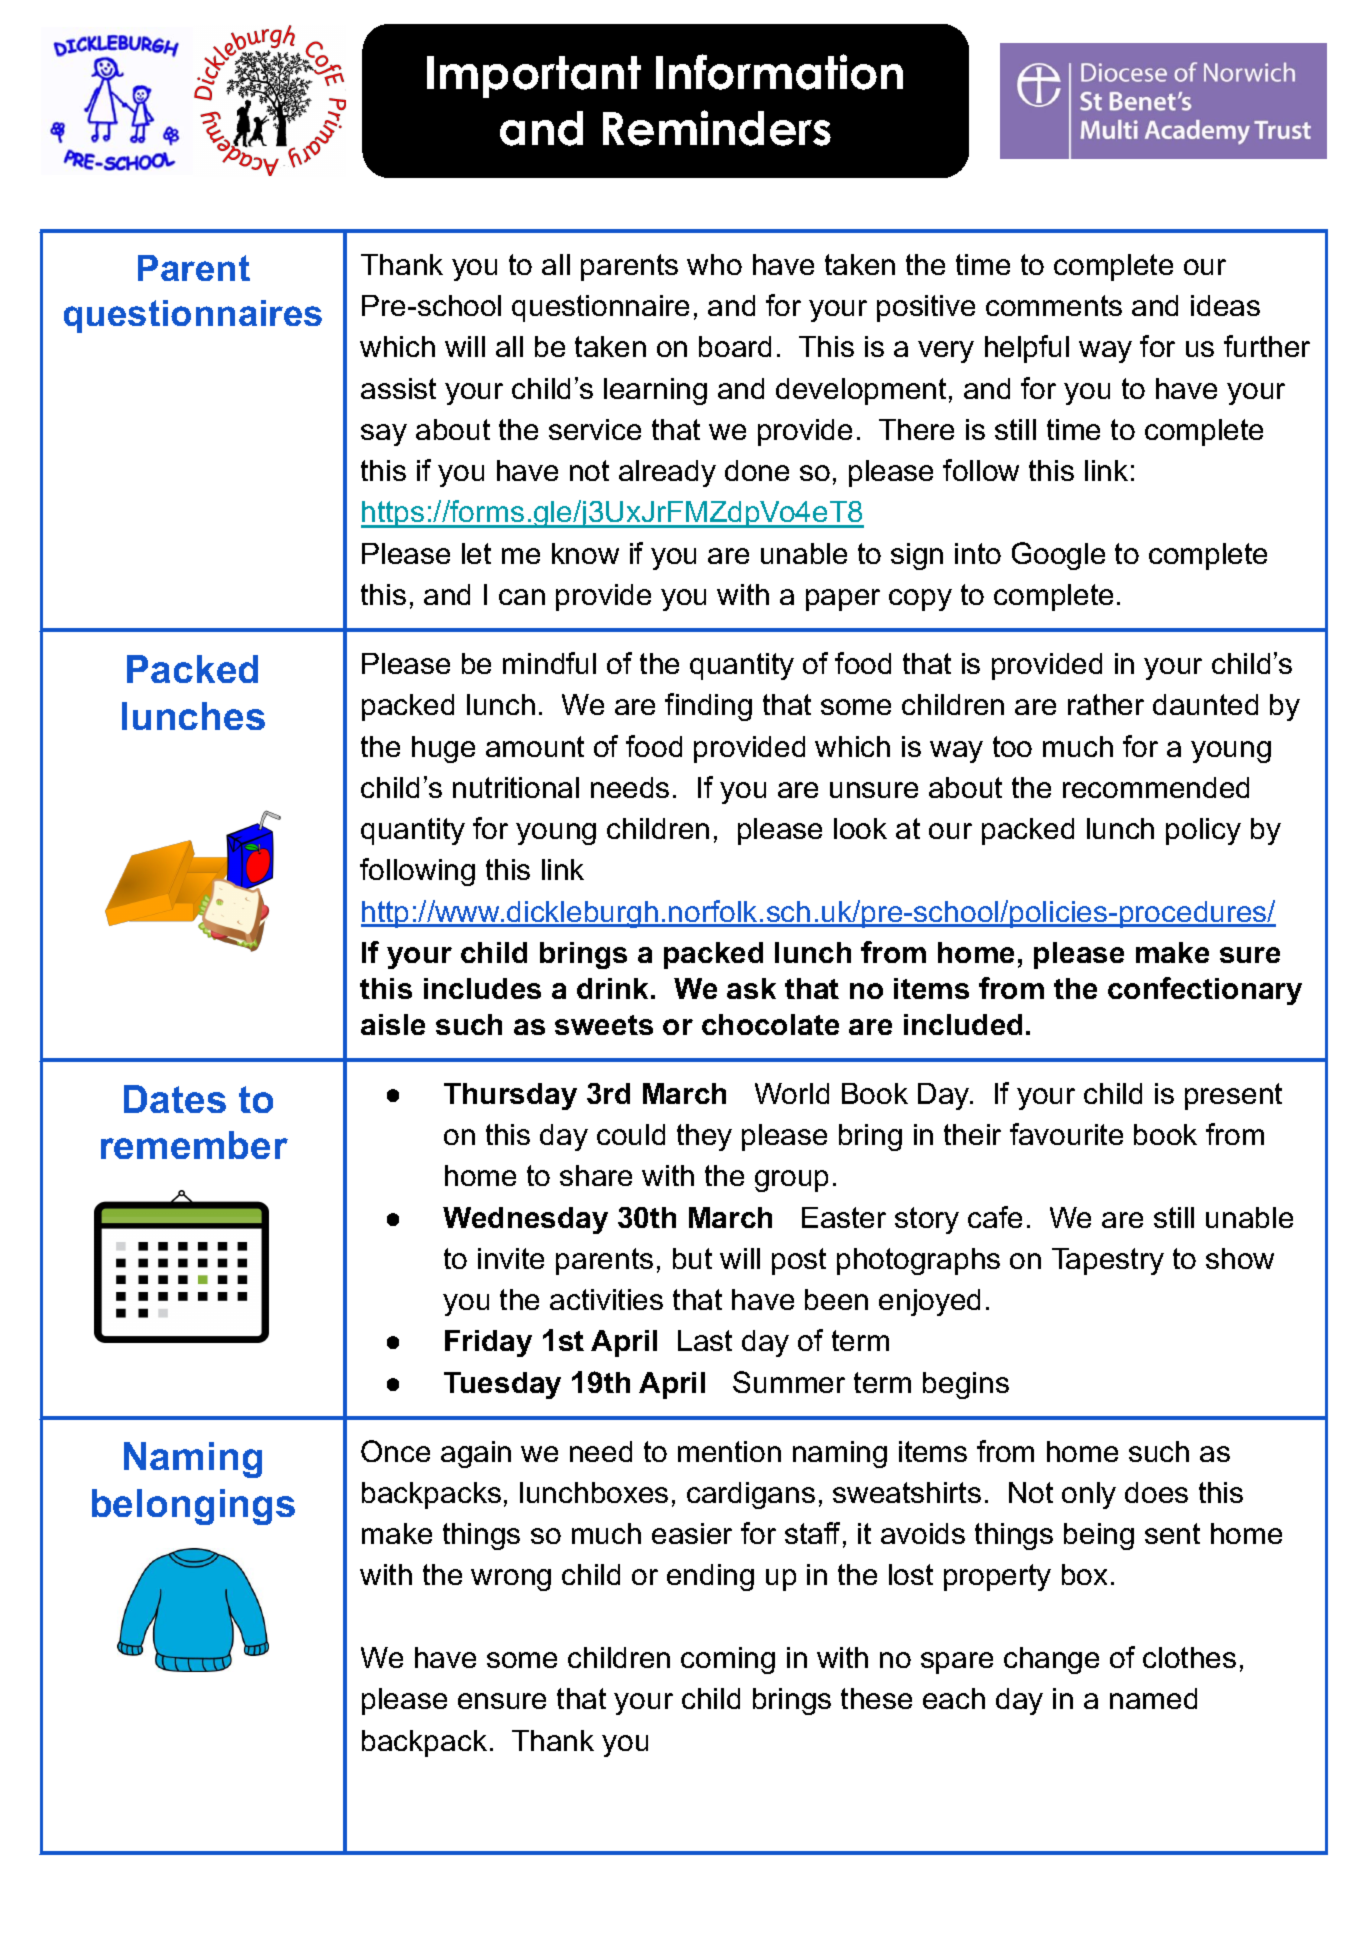  I want to click on Important, so click(534, 77).
